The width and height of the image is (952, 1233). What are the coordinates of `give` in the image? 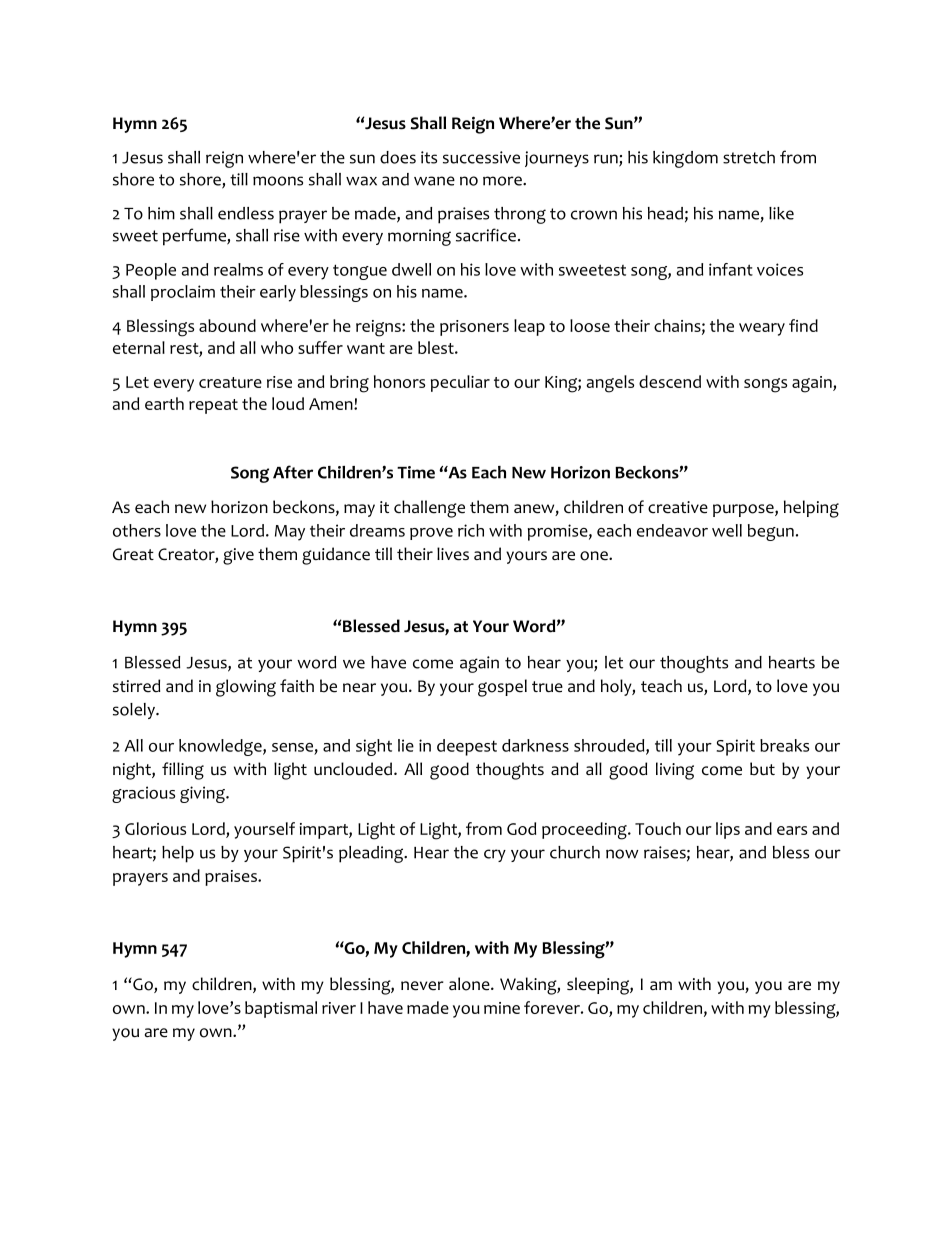 It's located at (238, 556).
